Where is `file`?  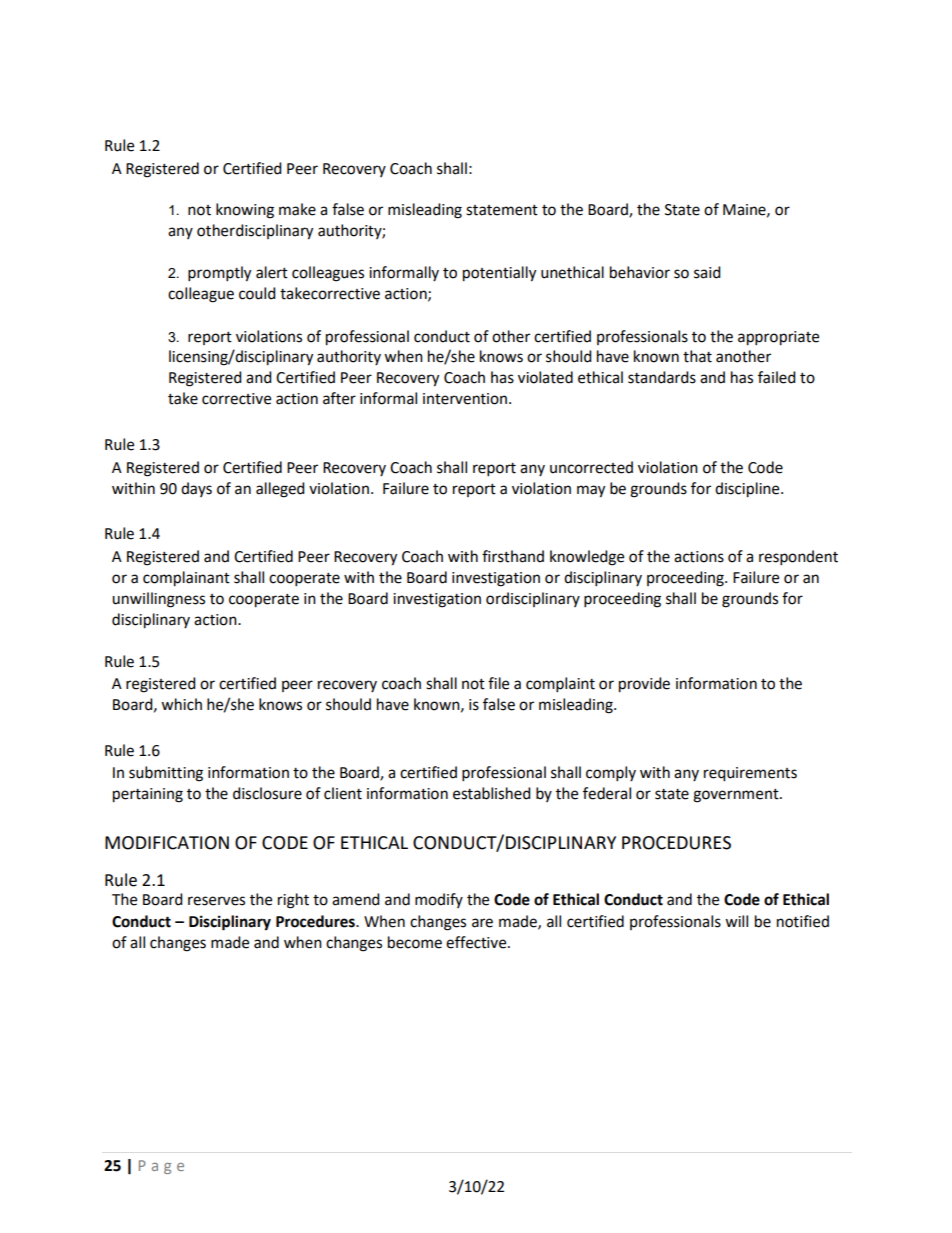 file is located at coordinates (498, 683).
